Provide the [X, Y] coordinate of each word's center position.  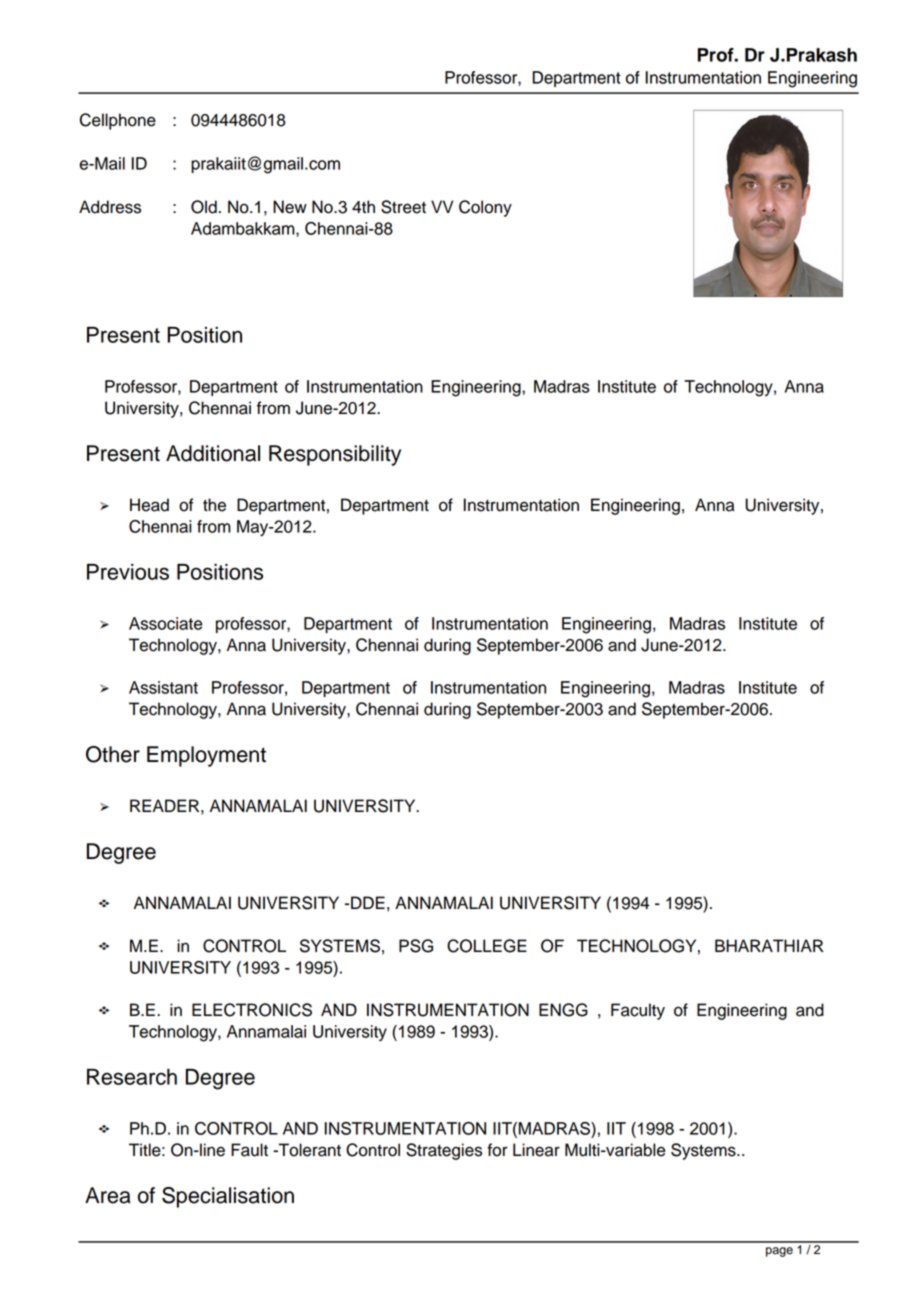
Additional [213, 453]
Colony [485, 208]
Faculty [638, 1011]
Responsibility [335, 455]
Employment [206, 756]
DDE [368, 902]
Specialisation [228, 1197]
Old [204, 207]
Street [403, 207]
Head [149, 505]
